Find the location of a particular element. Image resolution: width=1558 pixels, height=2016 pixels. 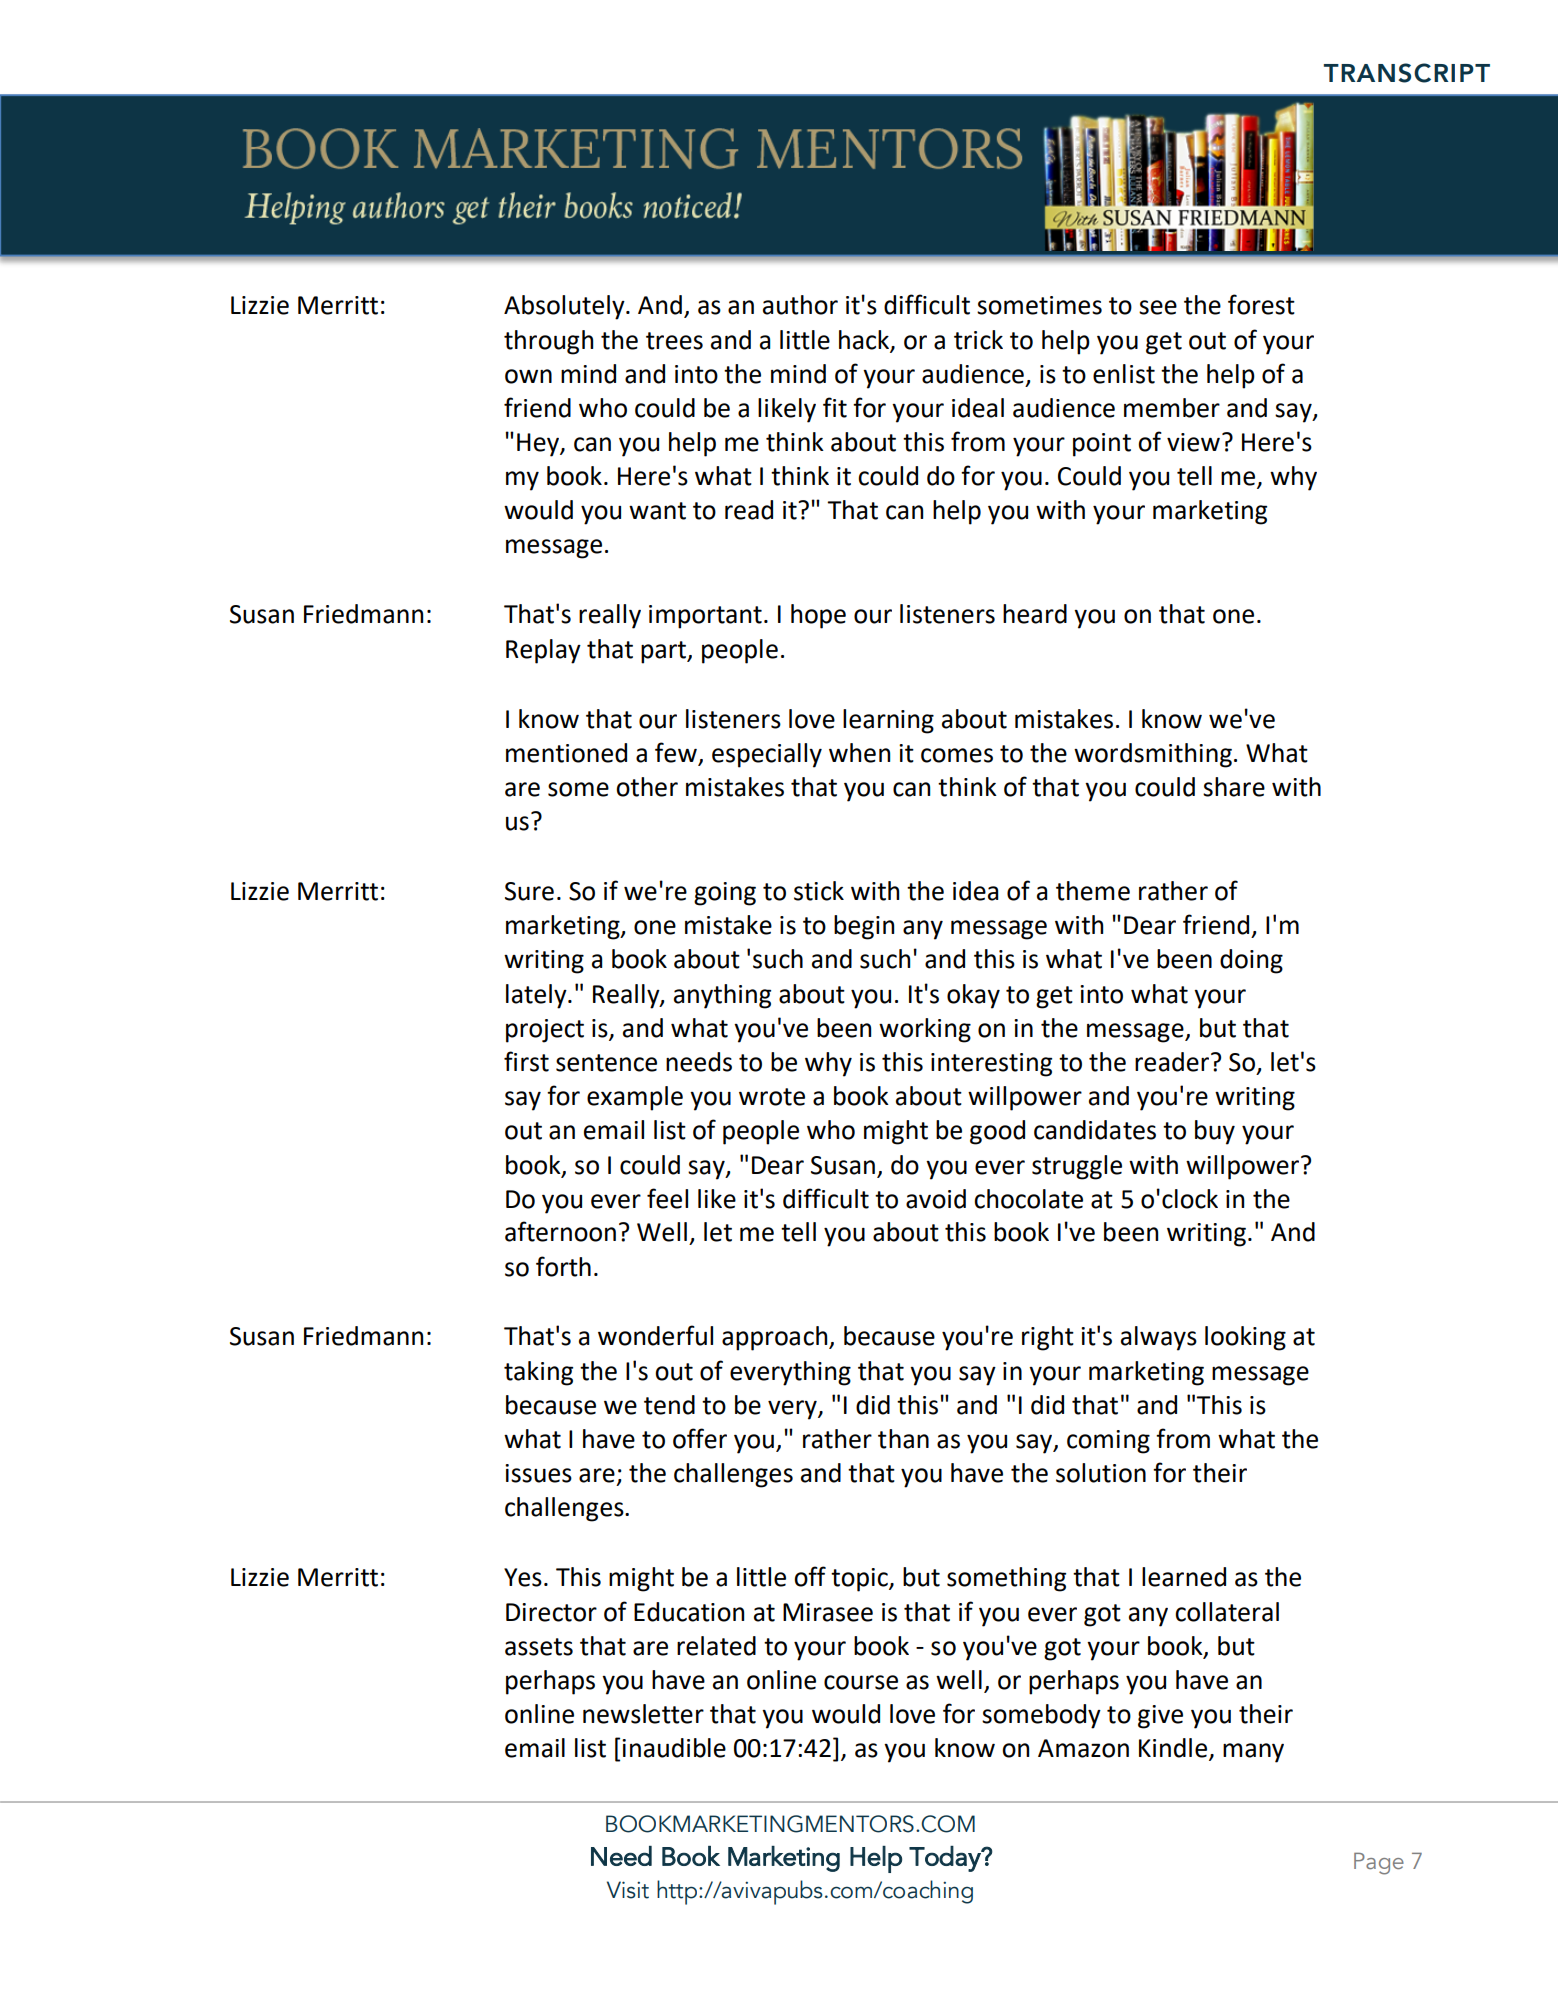

Page is located at coordinates (1379, 1864).
